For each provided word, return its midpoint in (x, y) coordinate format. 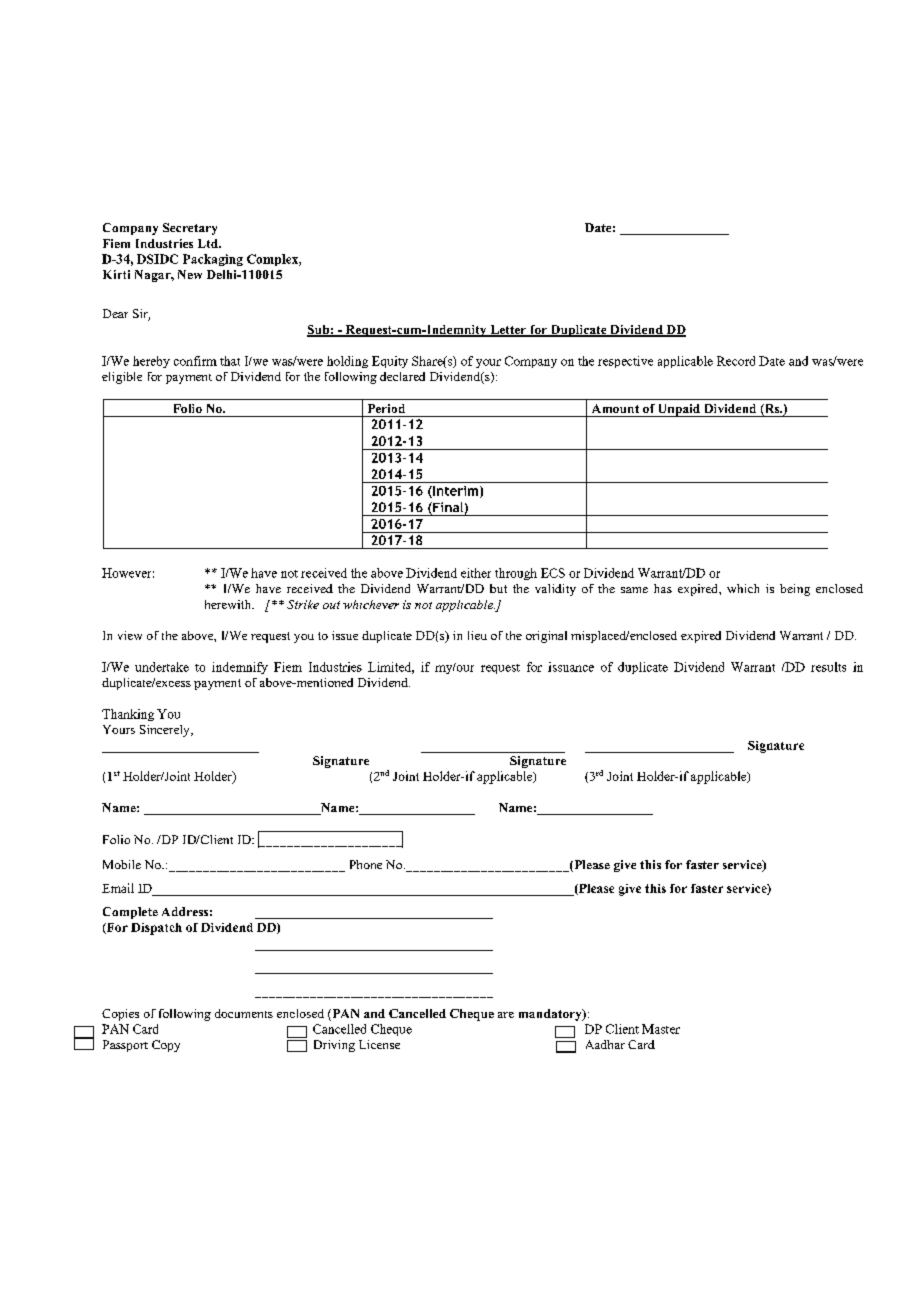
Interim (454, 492)
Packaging (213, 260)
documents (244, 1013)
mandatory (551, 1015)
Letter (508, 331)
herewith (229, 604)
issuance (571, 667)
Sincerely (166, 731)
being (795, 590)
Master (661, 1029)
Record (736, 361)
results (828, 667)
